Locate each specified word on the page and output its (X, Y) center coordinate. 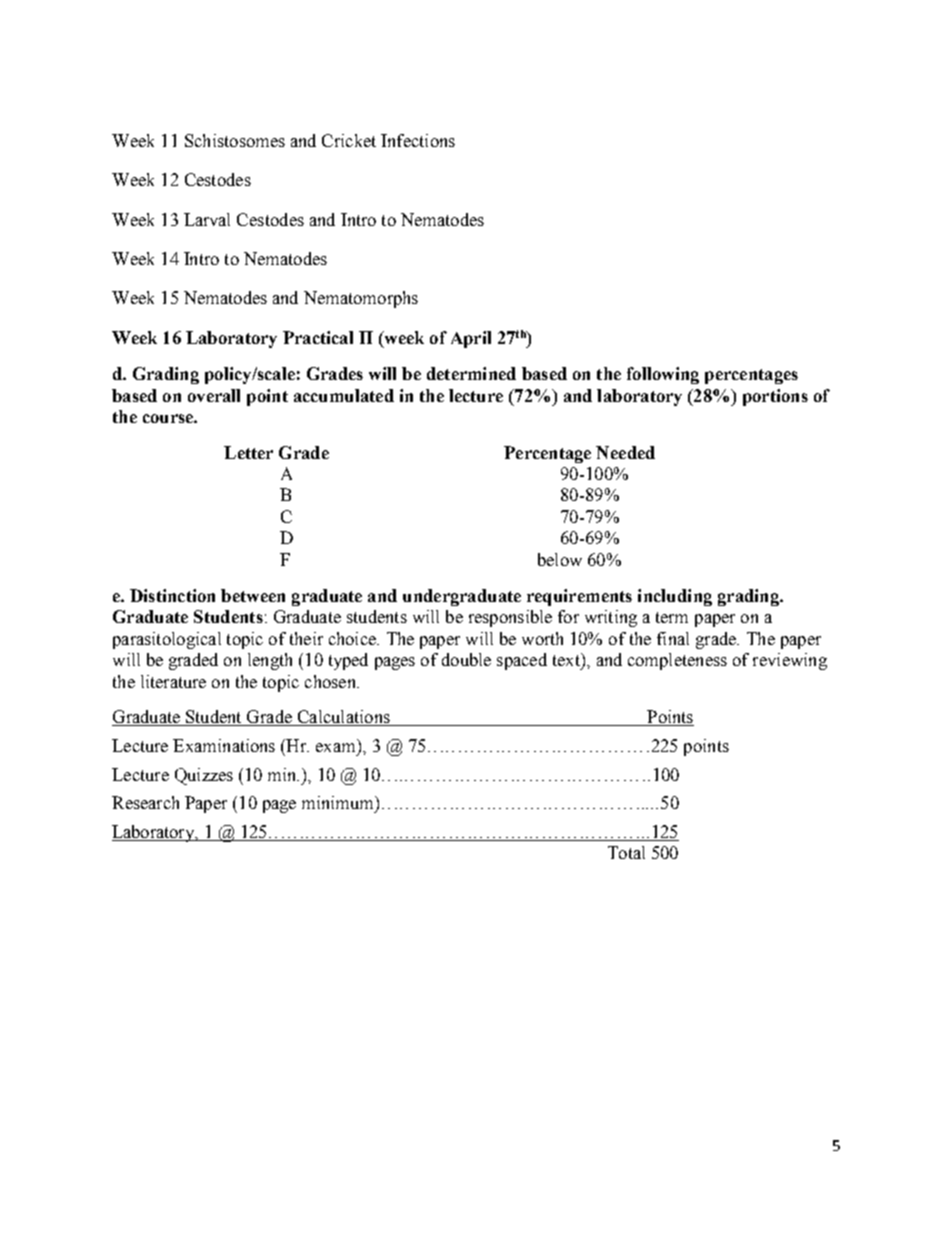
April (471, 339)
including (675, 597)
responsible (510, 618)
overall (214, 395)
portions (775, 397)
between (253, 595)
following (663, 375)
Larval (207, 219)
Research (145, 802)
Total (626, 852)
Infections (418, 140)
